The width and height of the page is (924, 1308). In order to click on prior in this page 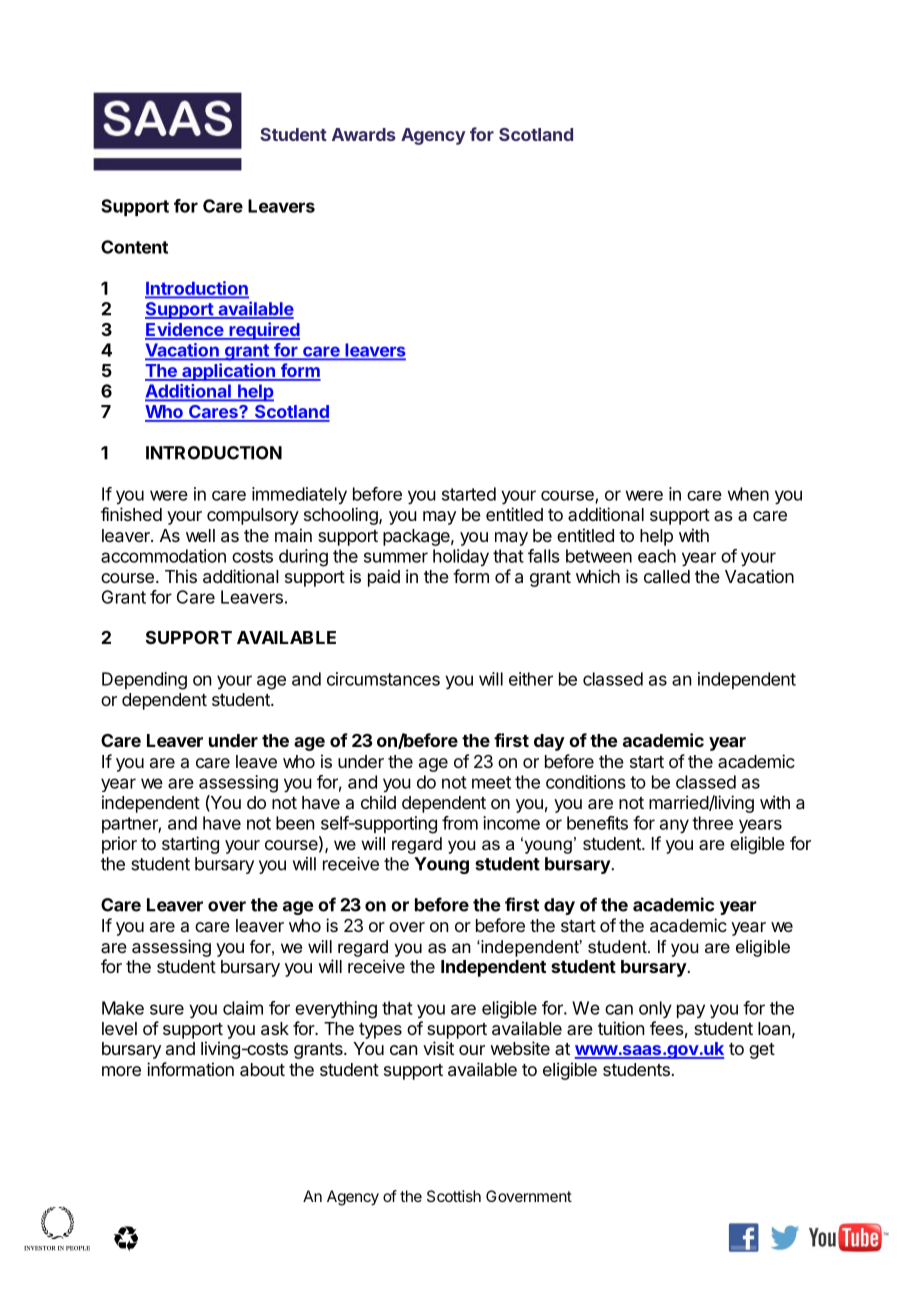, I will do `click(119, 845)`.
